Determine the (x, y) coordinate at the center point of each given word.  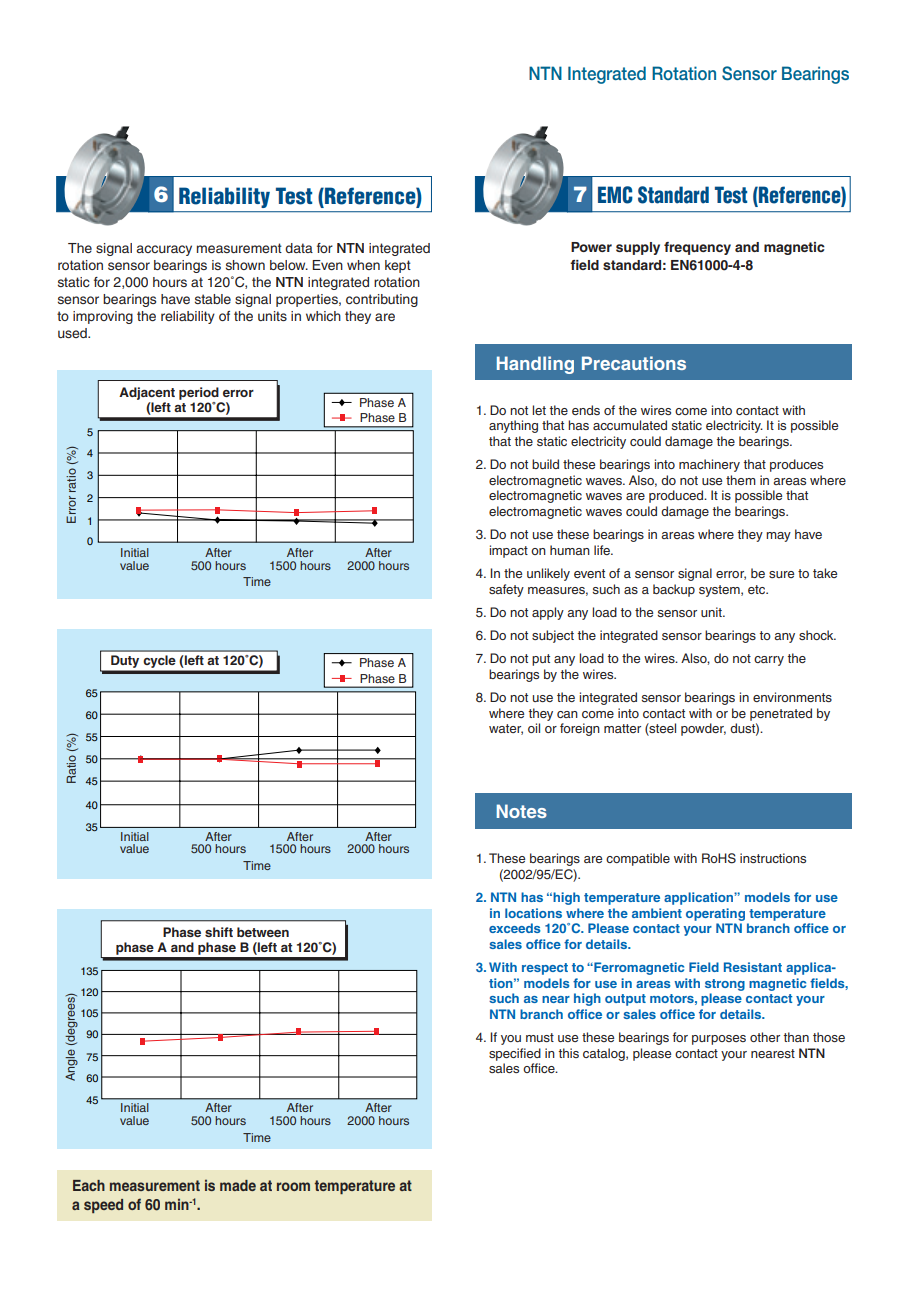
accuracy (164, 250)
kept (398, 266)
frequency (697, 248)
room (293, 1186)
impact (509, 551)
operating (715, 914)
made (238, 1185)
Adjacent (147, 393)
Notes (522, 811)
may (778, 537)
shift (219, 932)
